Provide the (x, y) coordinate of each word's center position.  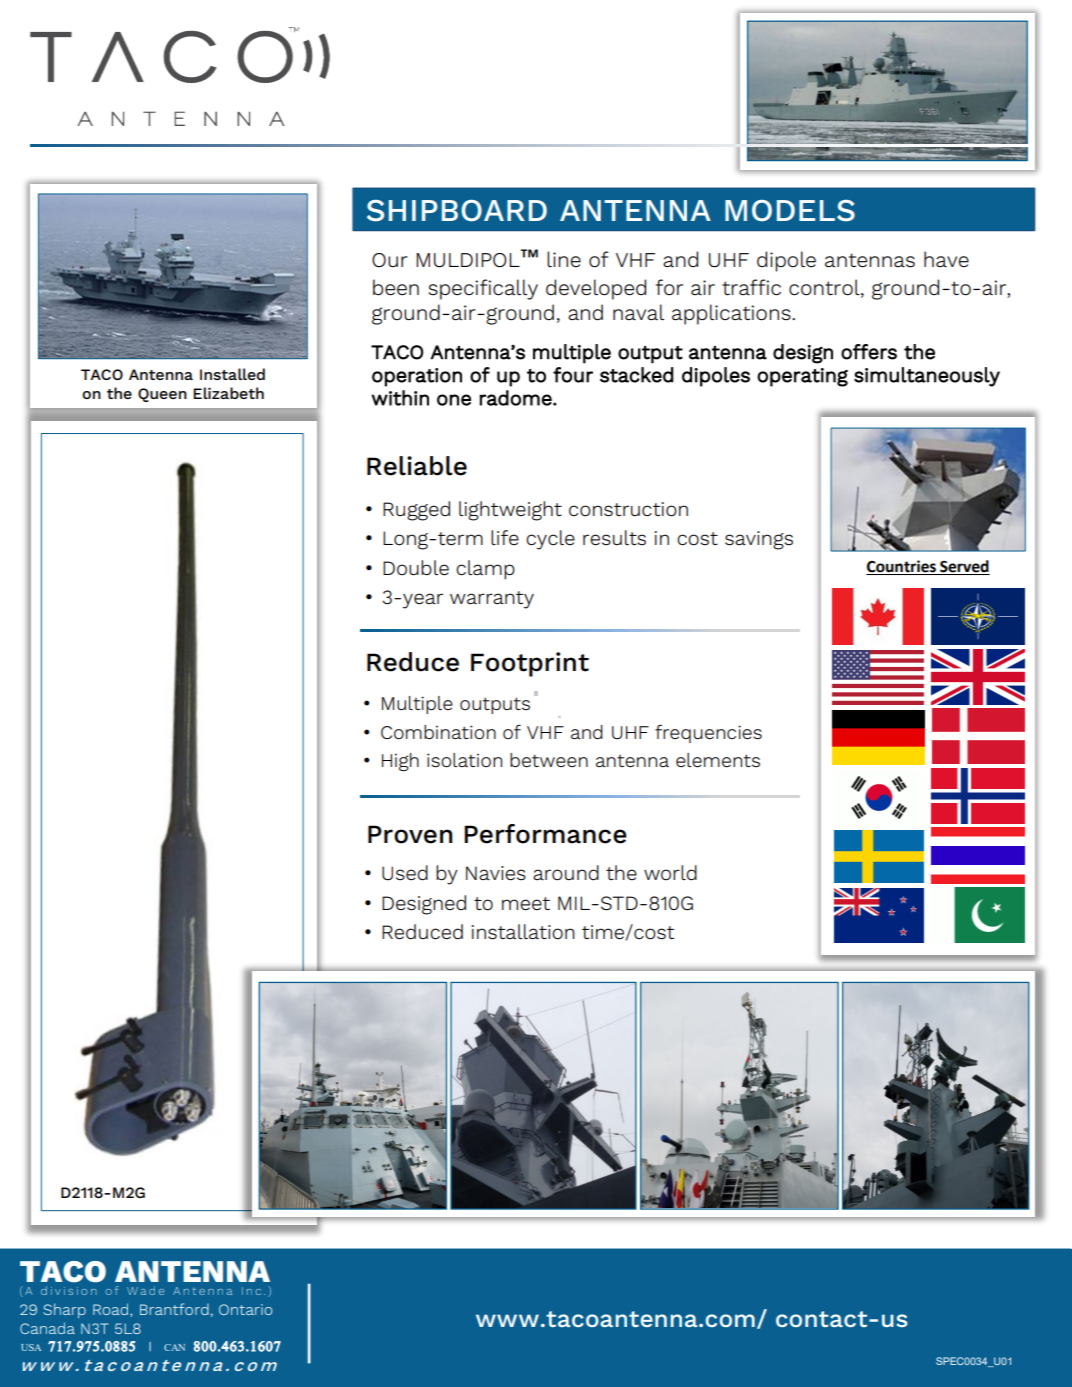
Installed (232, 374)
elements (718, 760)
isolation (464, 760)
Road (112, 1310)
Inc (251, 1291)
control (825, 288)
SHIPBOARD (457, 211)
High (400, 762)
